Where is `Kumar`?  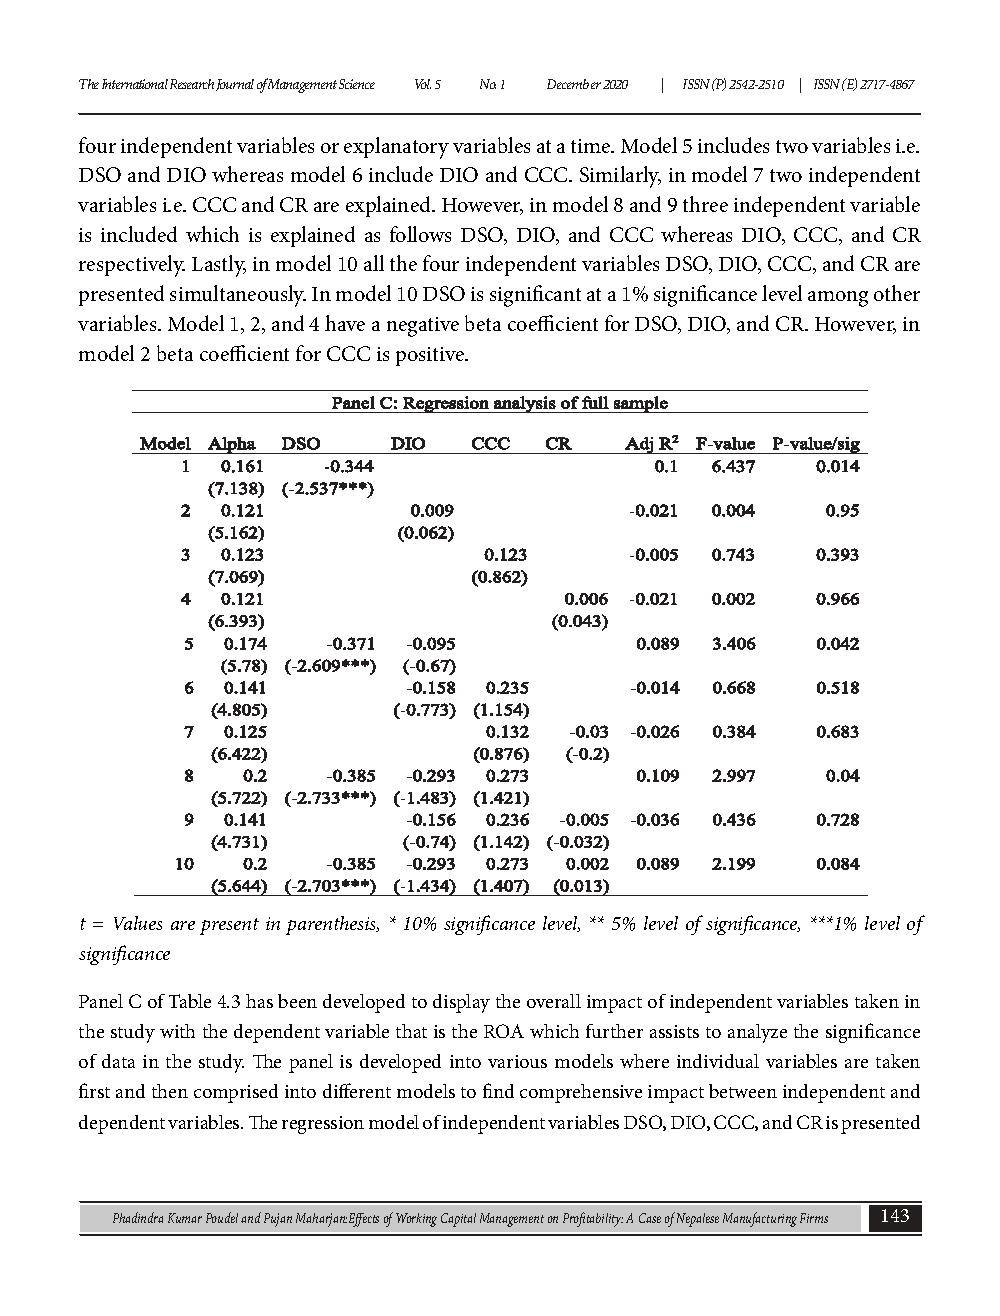 Kumar is located at coordinates (185, 1218).
